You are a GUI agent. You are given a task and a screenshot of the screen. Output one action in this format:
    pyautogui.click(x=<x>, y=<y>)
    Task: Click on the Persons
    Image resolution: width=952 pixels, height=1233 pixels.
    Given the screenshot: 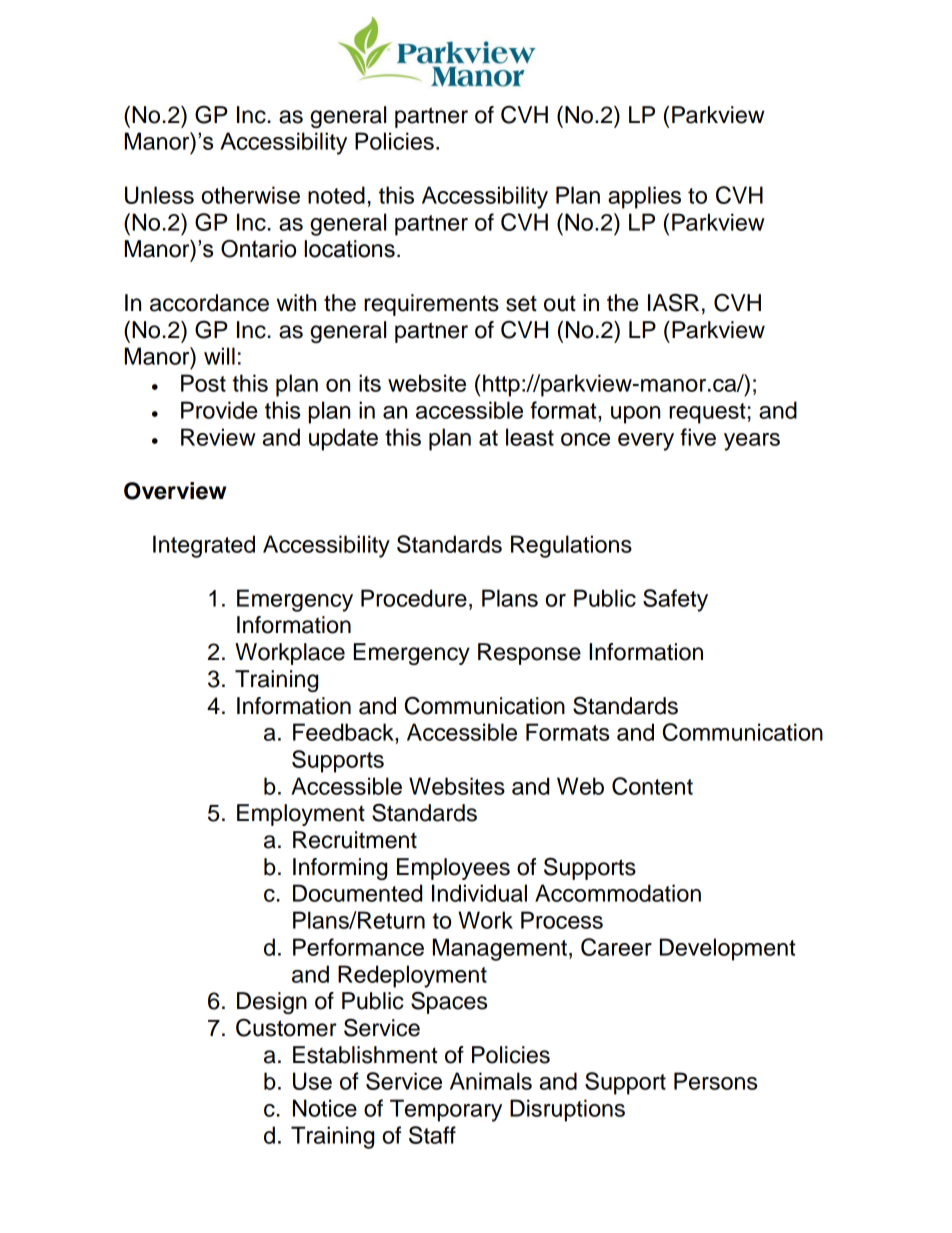 What is the action you would take?
    pyautogui.click(x=715, y=1081)
